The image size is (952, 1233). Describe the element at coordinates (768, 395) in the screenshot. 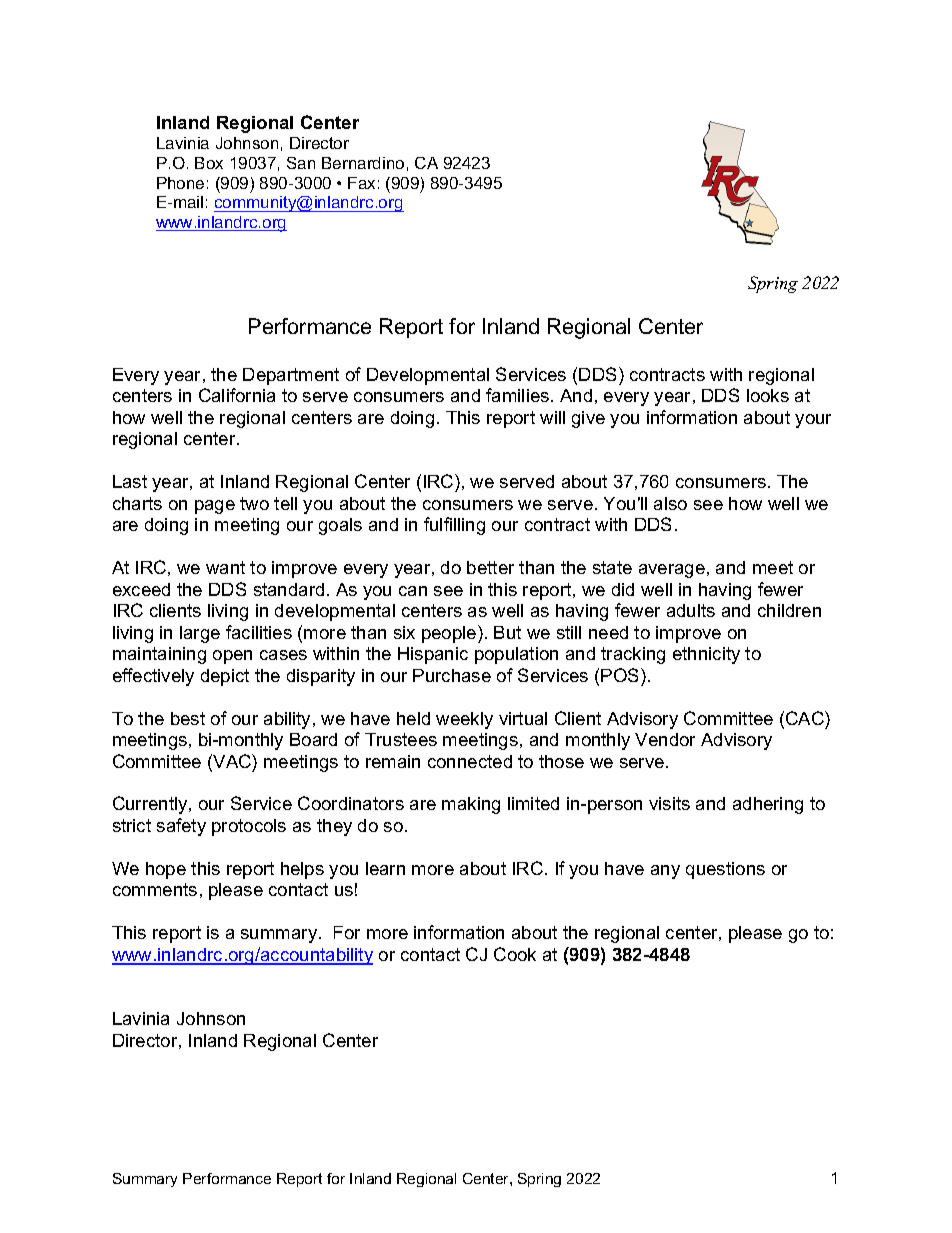

I see `looks` at that location.
